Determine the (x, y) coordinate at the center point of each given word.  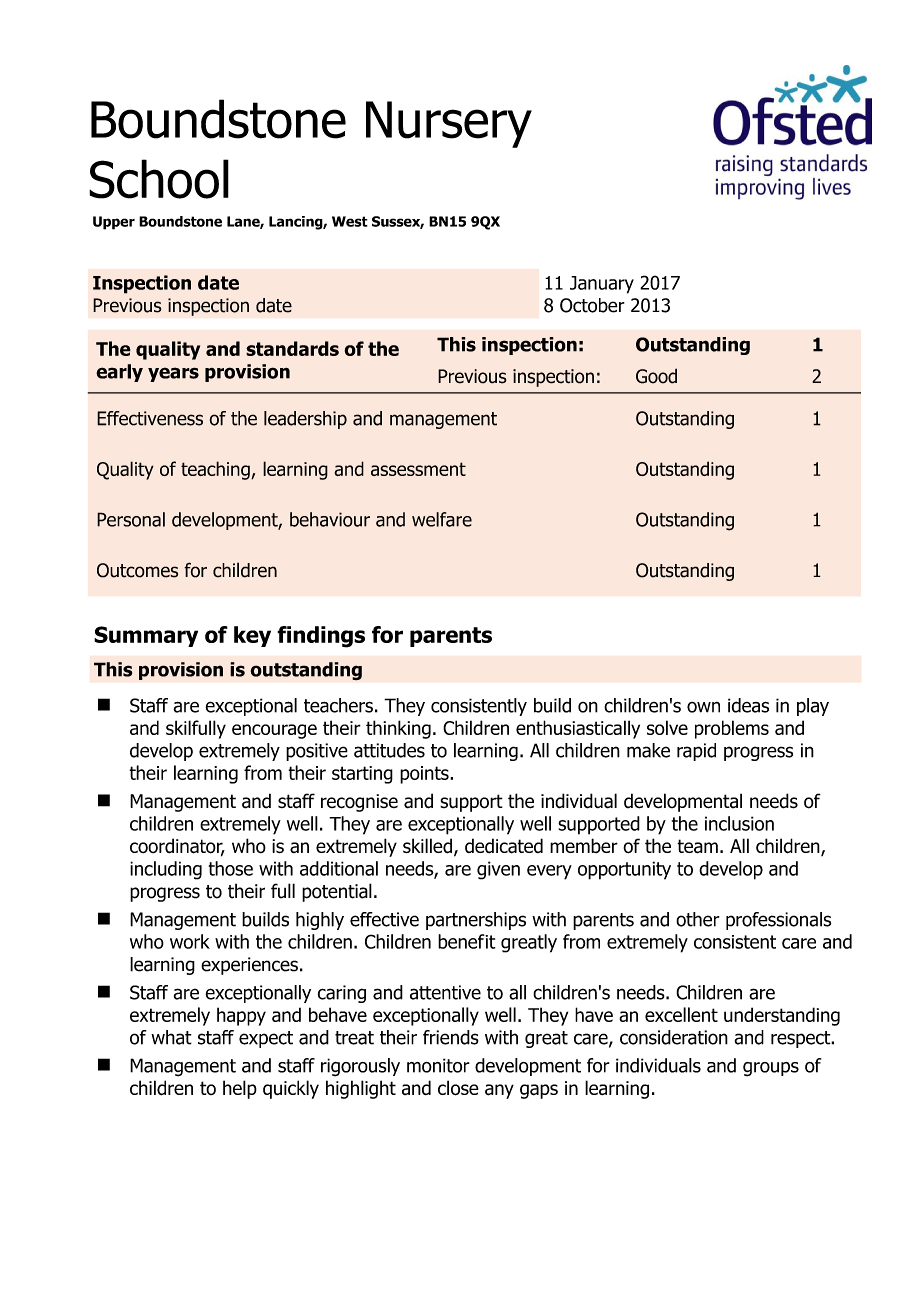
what (171, 1037)
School (159, 179)
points (425, 775)
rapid (696, 752)
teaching (216, 470)
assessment (418, 469)
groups (771, 1069)
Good (656, 376)
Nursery (449, 124)
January (602, 285)
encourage (274, 731)
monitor (438, 1065)
